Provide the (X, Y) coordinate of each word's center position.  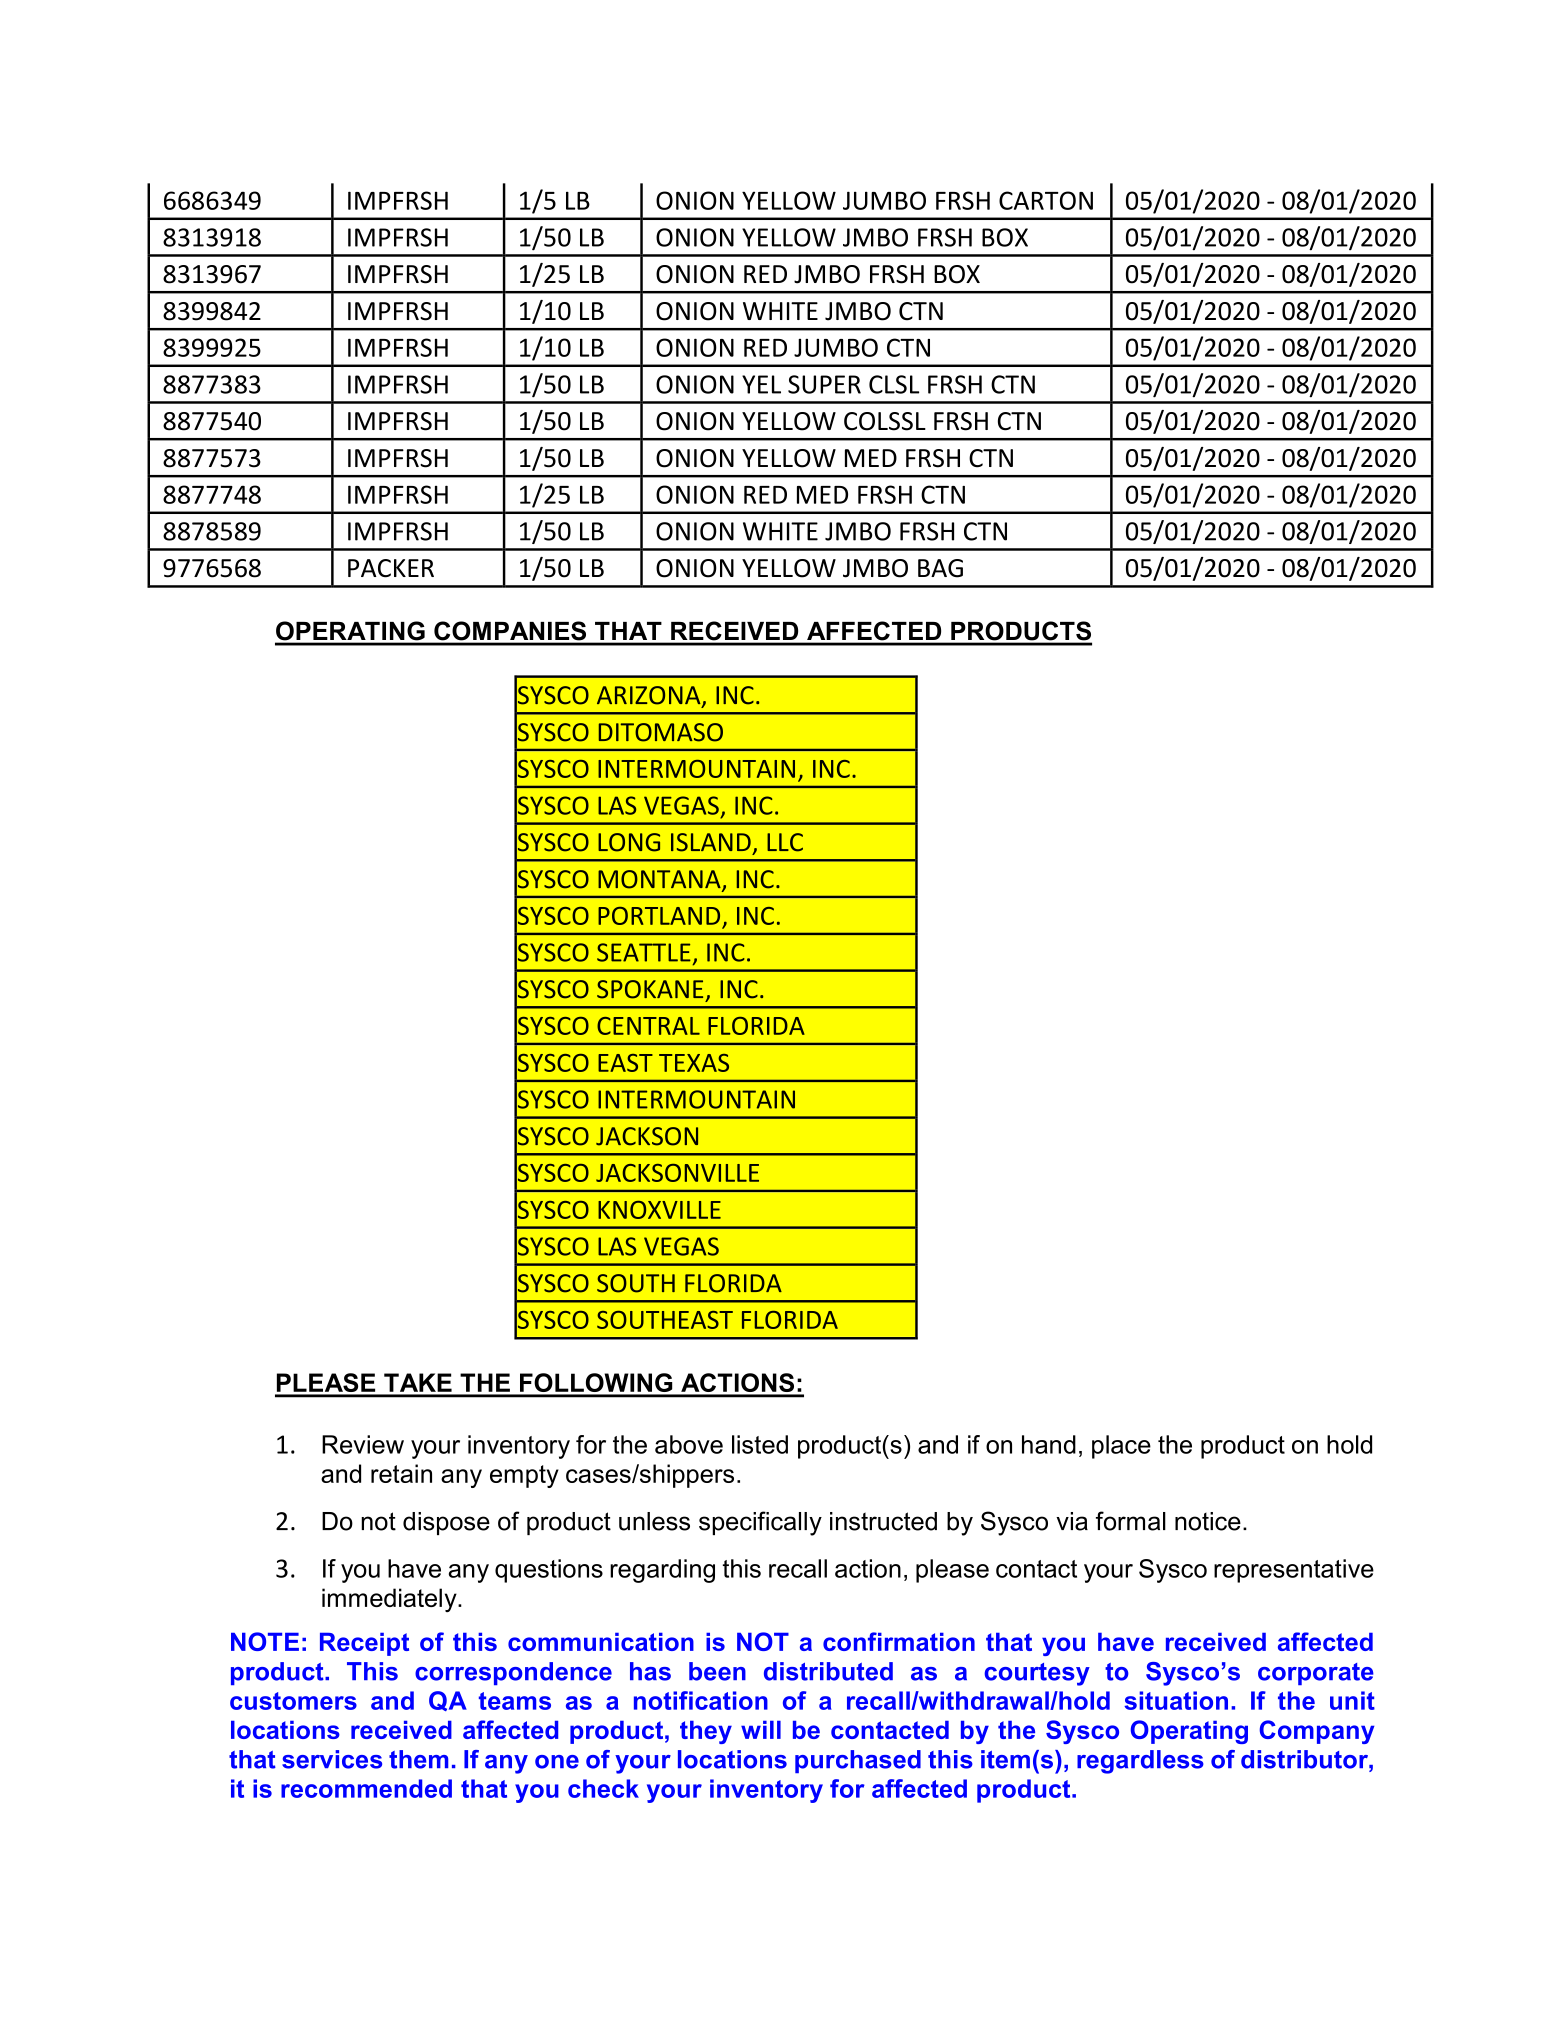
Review (363, 1444)
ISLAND (711, 842)
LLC (785, 842)
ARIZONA (650, 696)
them (418, 1759)
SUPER (824, 384)
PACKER (391, 568)
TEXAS (694, 1063)
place (1121, 1447)
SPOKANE (650, 989)
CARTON (1046, 200)
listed (760, 1444)
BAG (940, 568)
